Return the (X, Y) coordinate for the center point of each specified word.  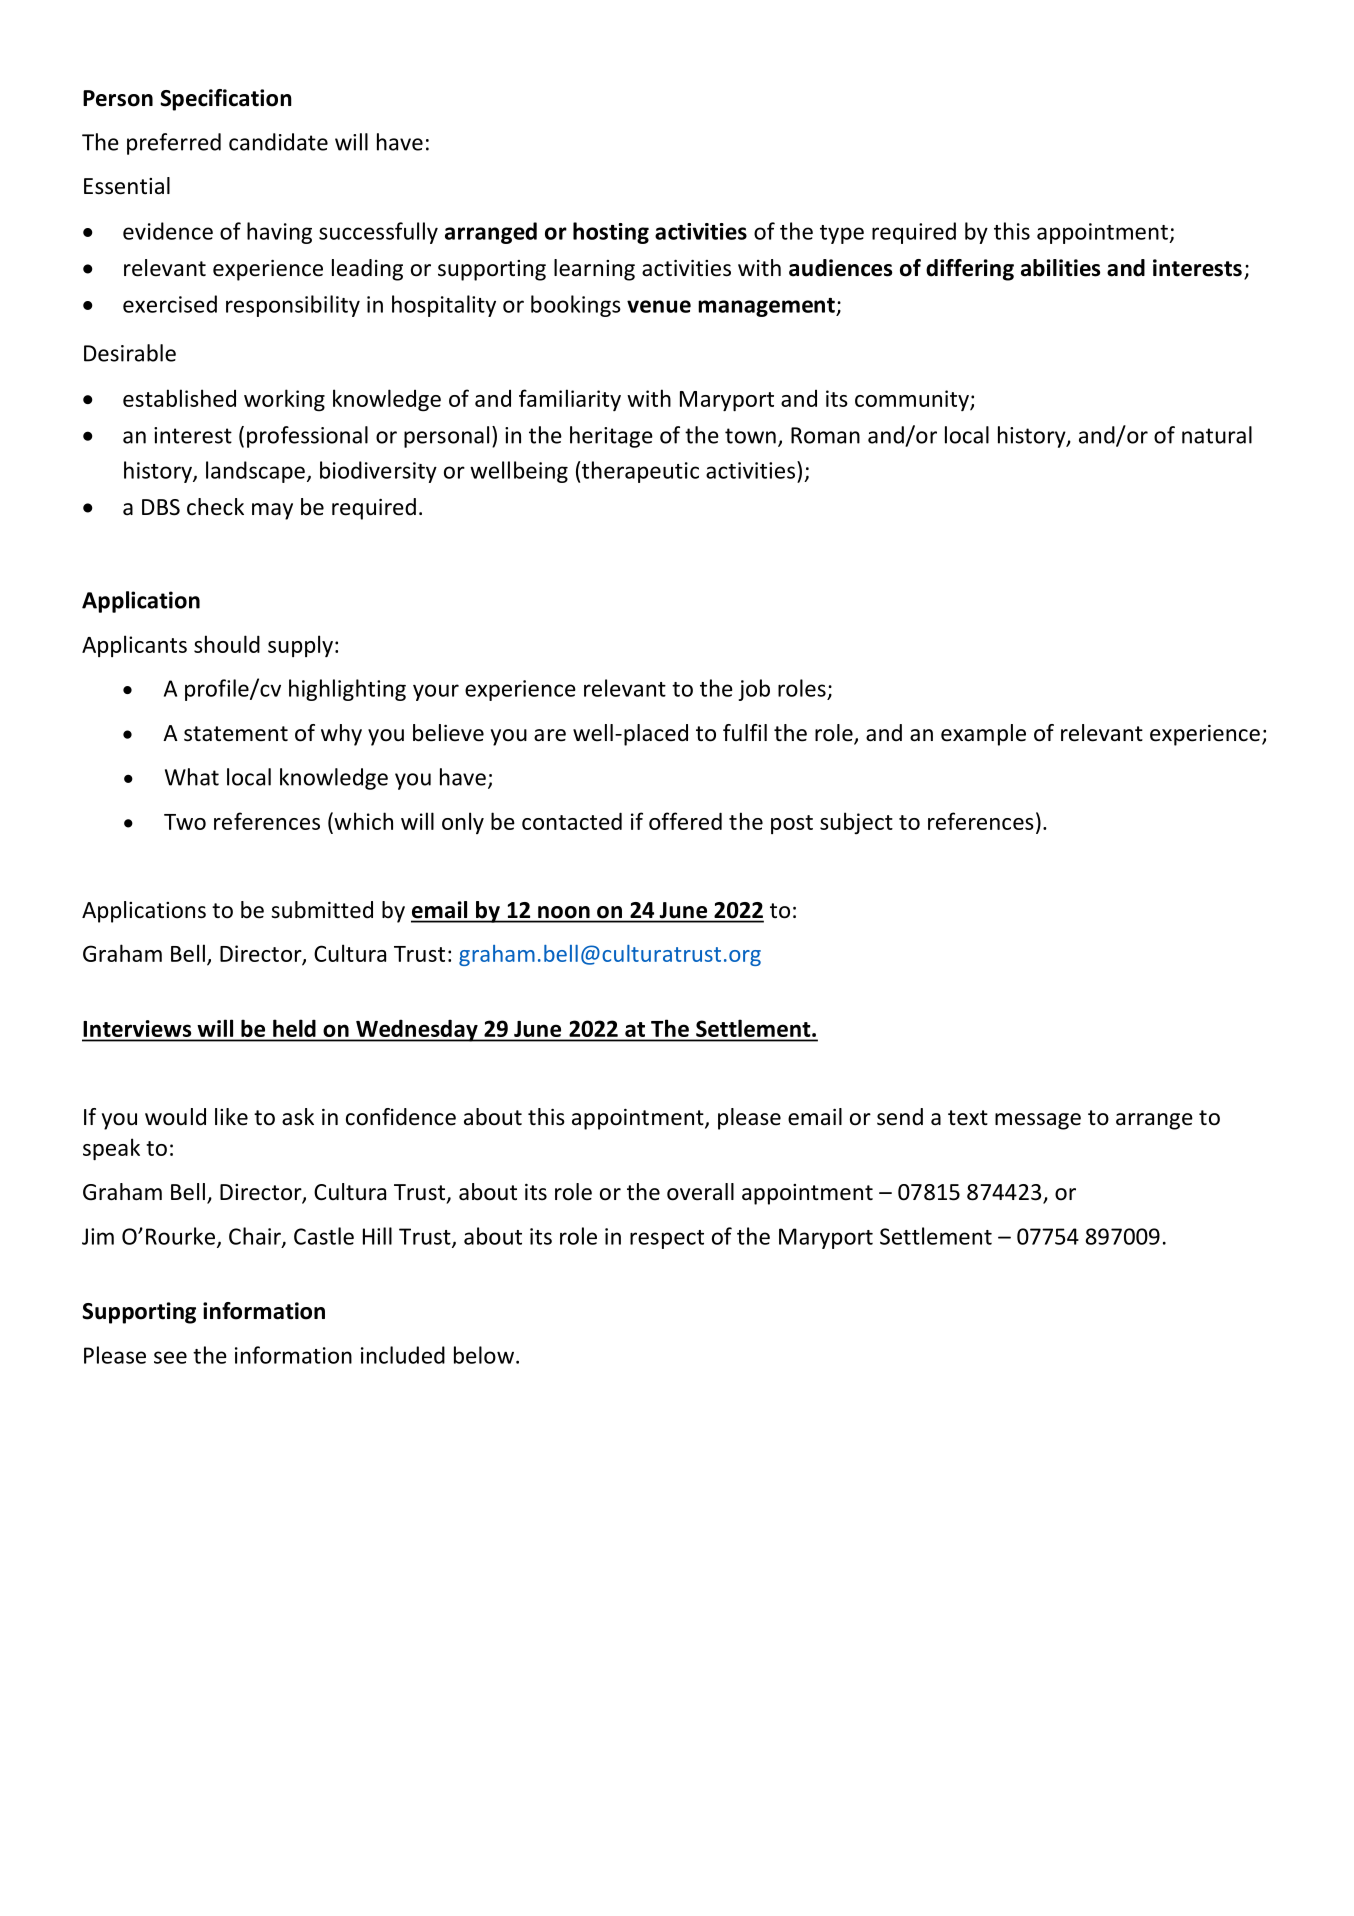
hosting (611, 233)
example (983, 735)
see (170, 1357)
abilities (1060, 268)
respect (667, 1239)
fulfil (745, 733)
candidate (278, 142)
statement (236, 734)
